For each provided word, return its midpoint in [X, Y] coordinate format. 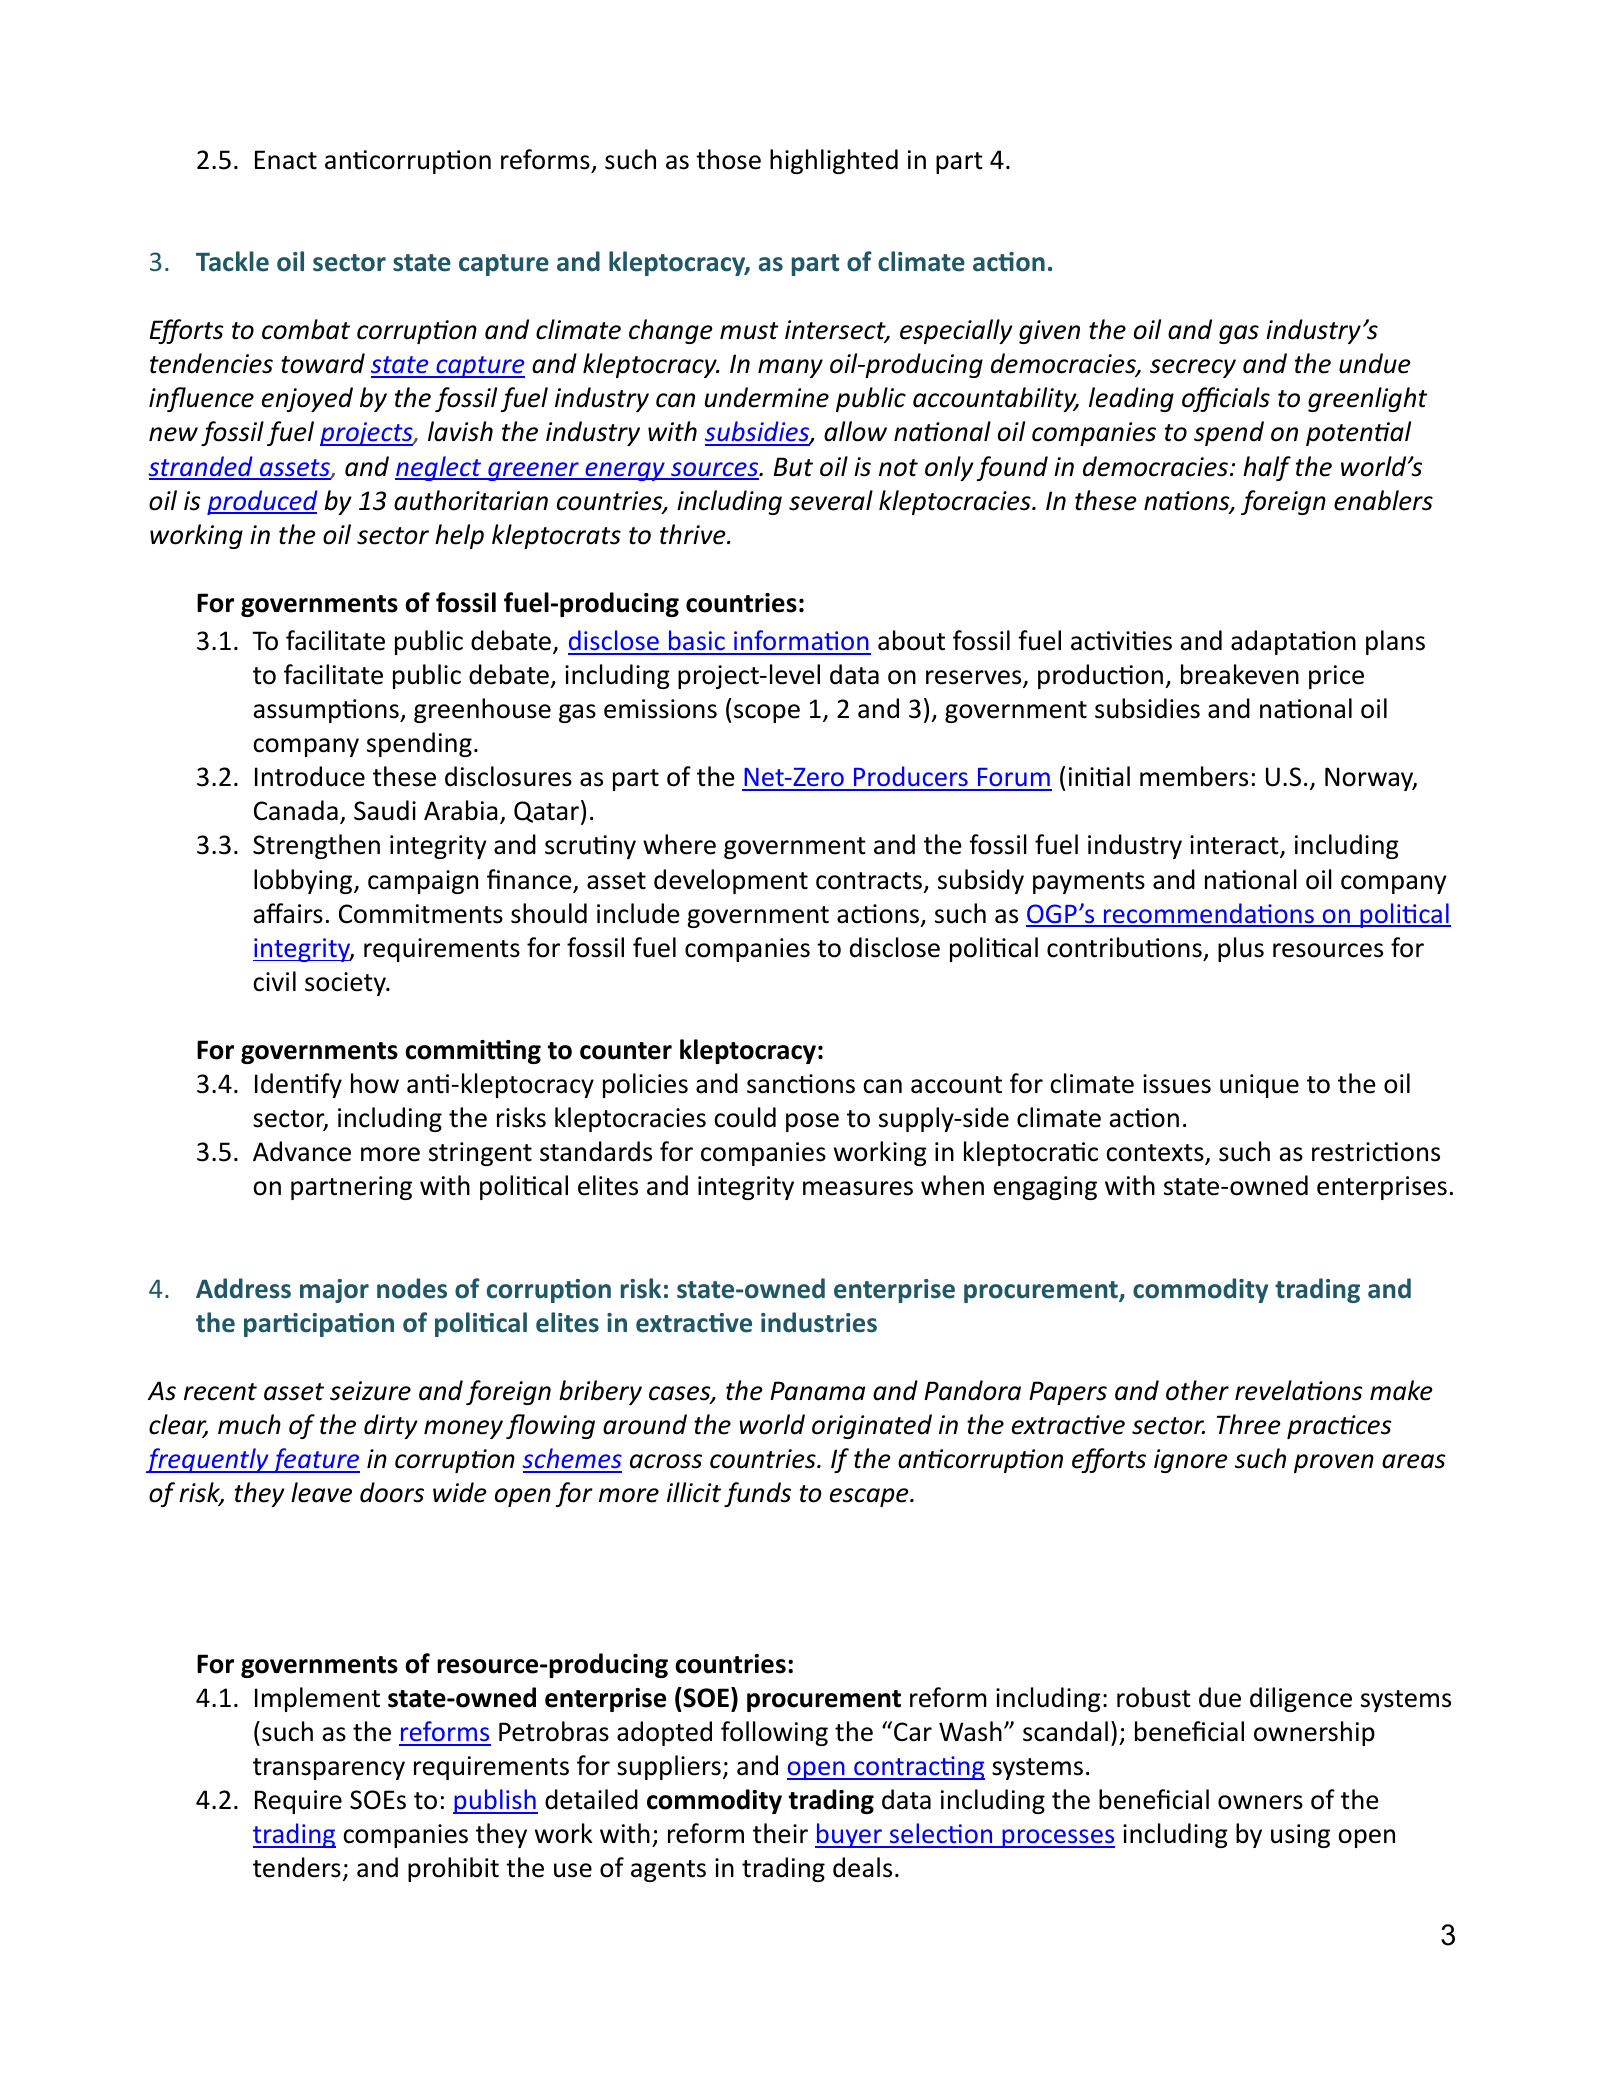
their [780, 1833]
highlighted [834, 161]
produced [262, 502]
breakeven [1240, 674]
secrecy [1193, 368]
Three [1249, 1424]
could [745, 1117]
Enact [286, 160]
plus [1241, 949]
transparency [329, 1769]
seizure [370, 1391]
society [346, 984]
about [911, 640]
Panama [817, 1391]
